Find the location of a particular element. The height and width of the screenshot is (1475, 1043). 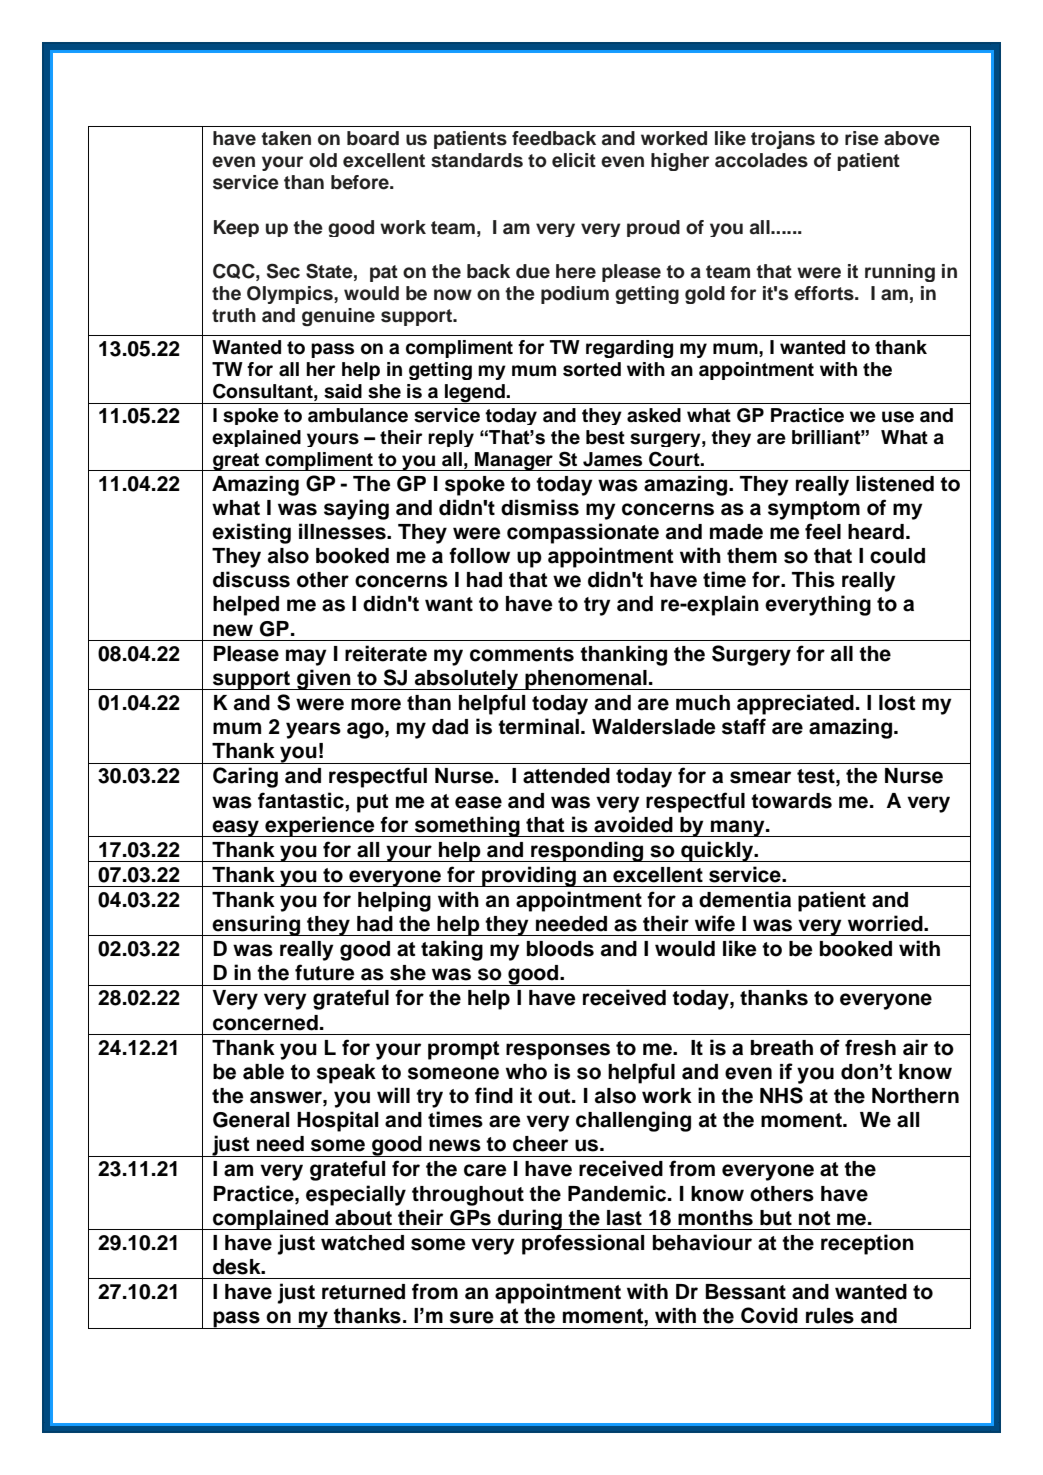

symptom is located at coordinates (814, 510).
